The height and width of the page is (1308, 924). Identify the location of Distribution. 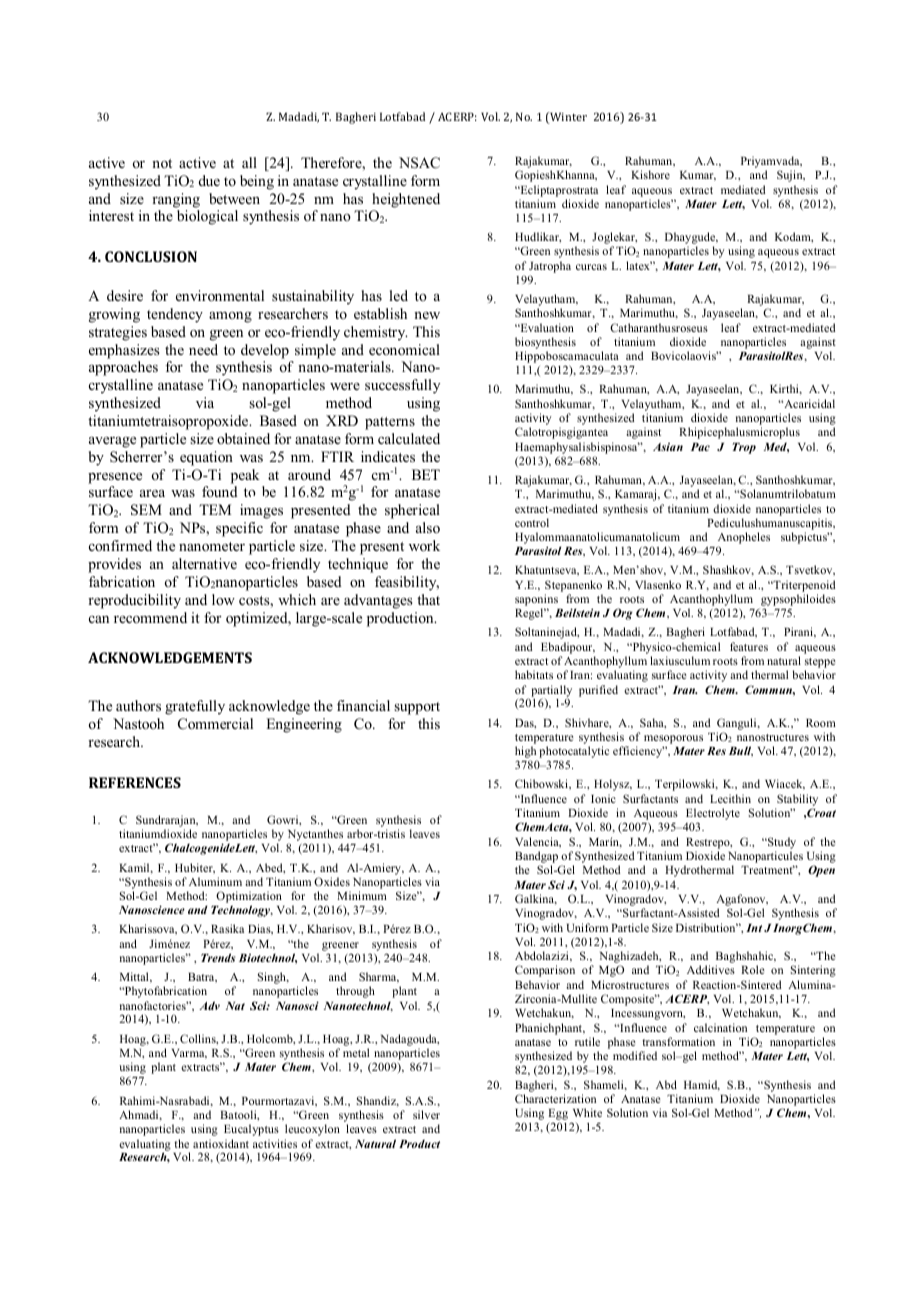
(707, 927).
